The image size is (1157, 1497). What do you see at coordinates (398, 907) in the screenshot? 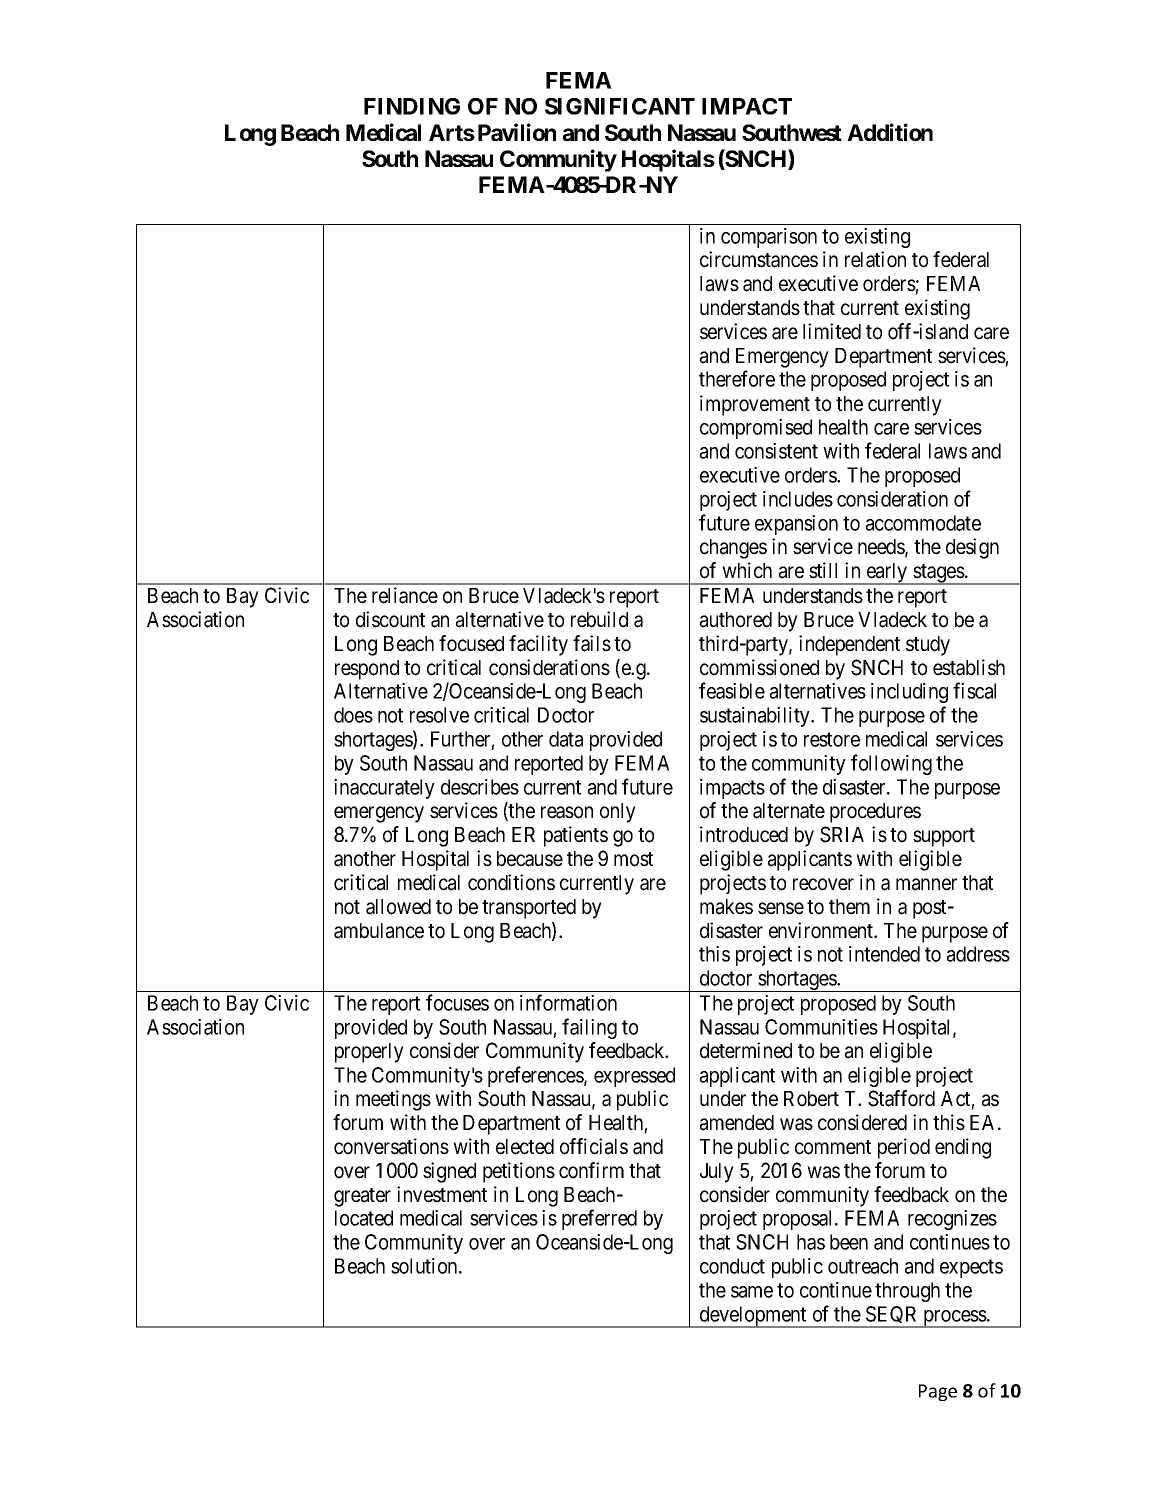
I see `allowed` at bounding box center [398, 907].
